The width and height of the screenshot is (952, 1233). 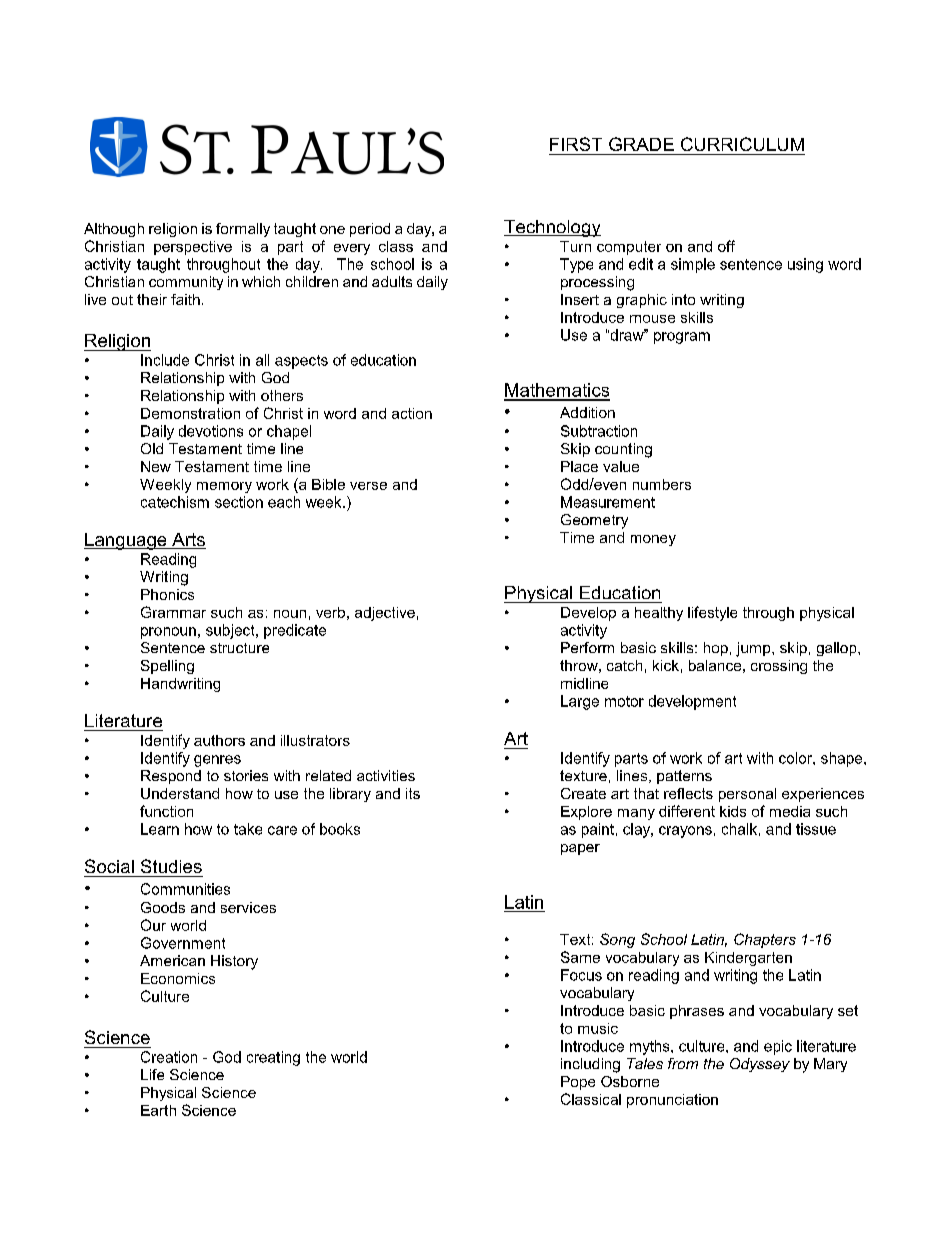 I want to click on formally, so click(x=243, y=230).
